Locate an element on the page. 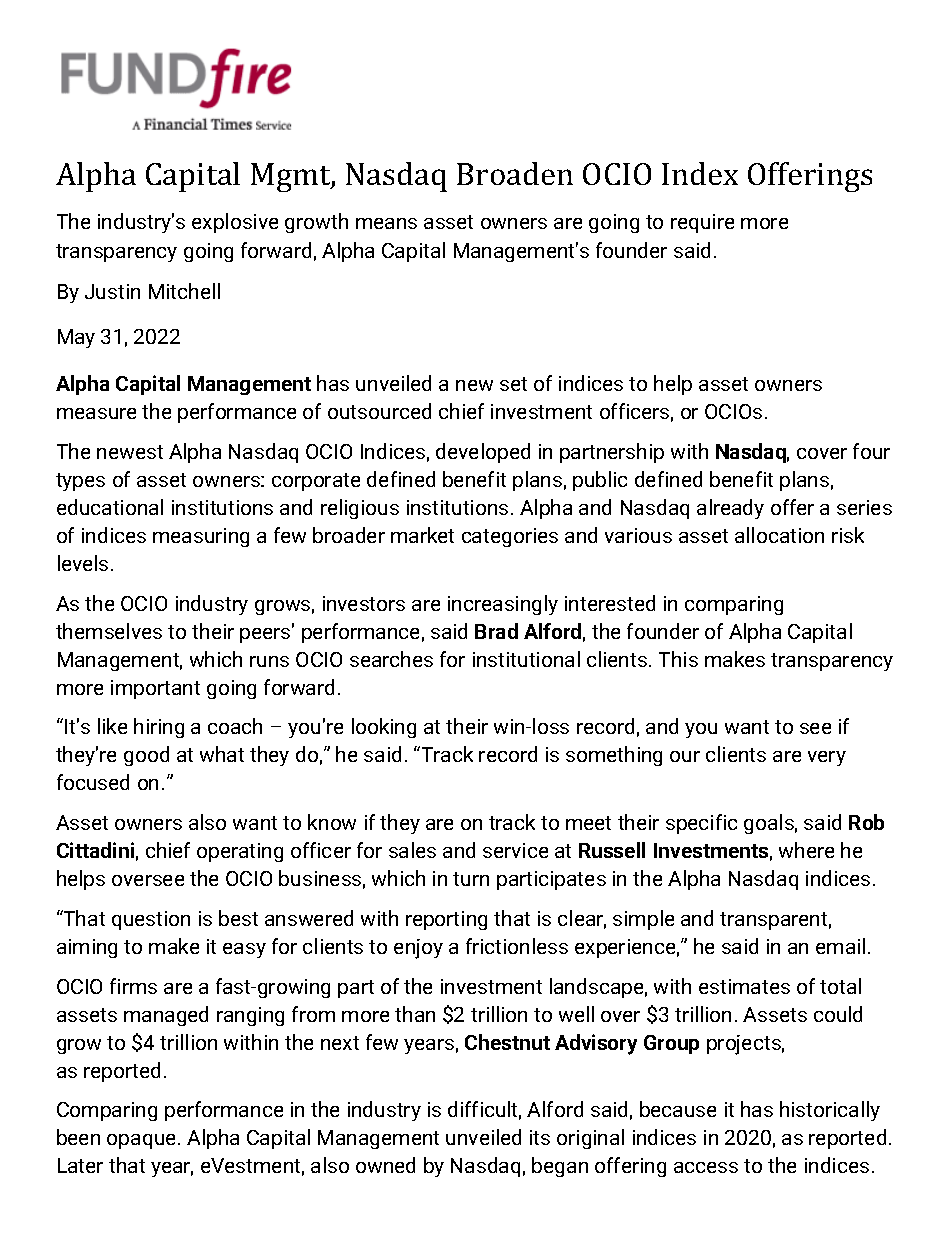 This document has height=1233, width=952. developed is located at coordinates (483, 453).
